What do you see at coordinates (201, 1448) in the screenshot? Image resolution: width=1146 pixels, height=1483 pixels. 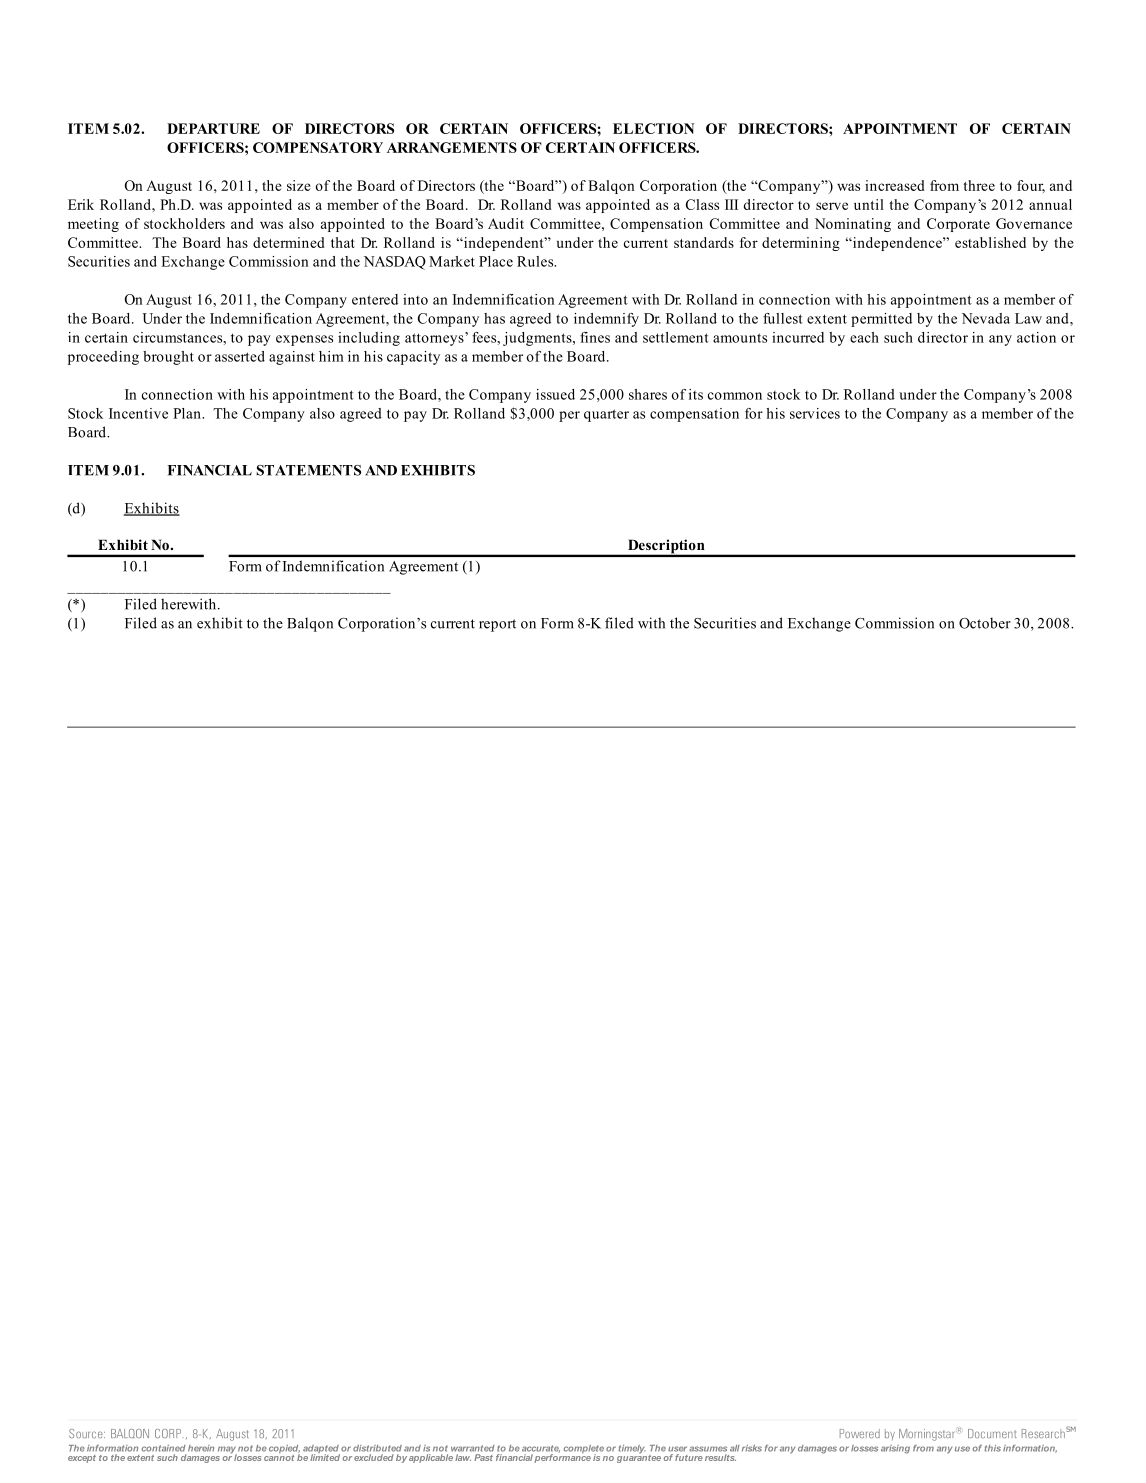 I see `herein` at bounding box center [201, 1448].
